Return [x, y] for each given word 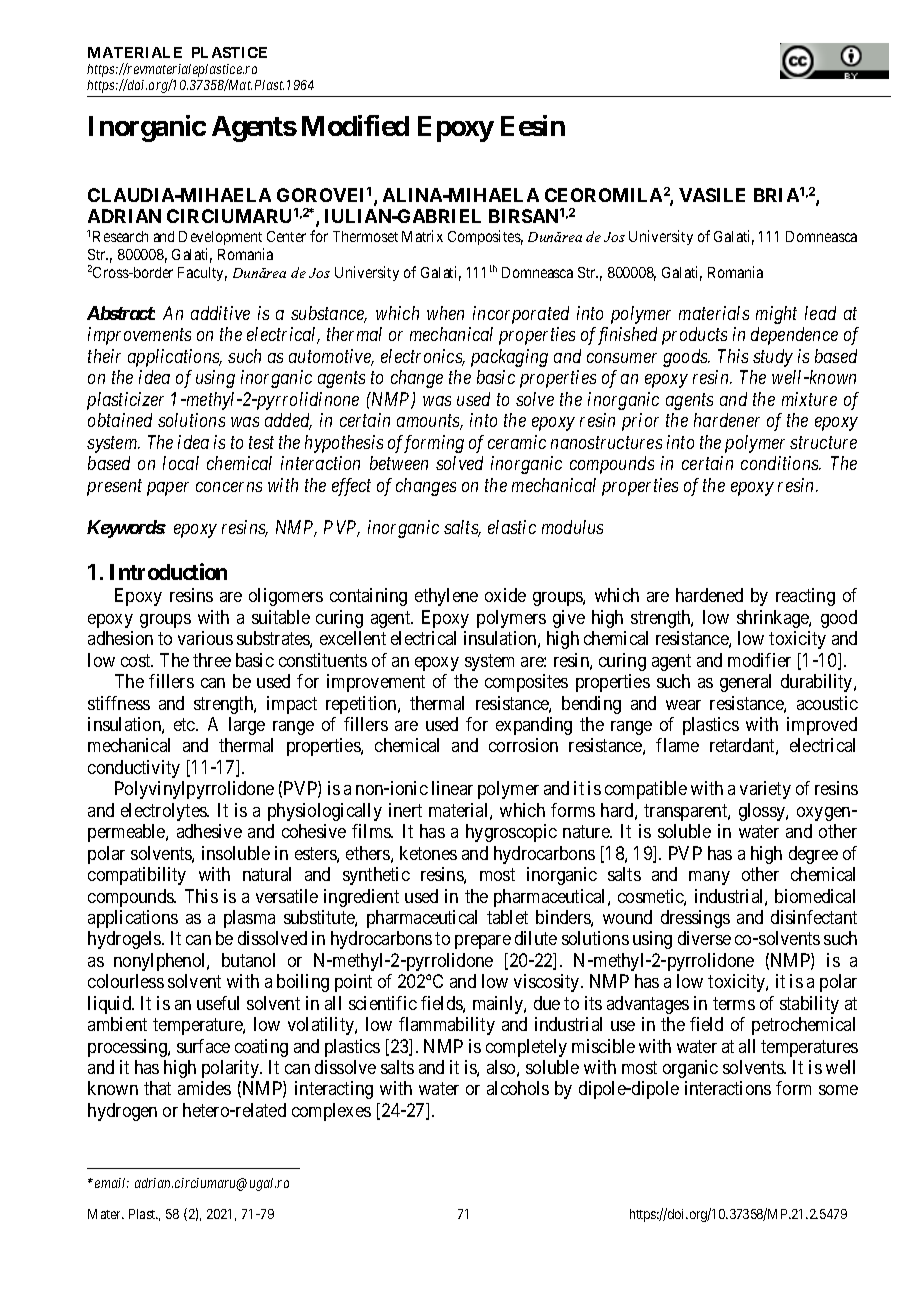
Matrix [422, 236]
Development [220, 238]
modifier [759, 660]
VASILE [712, 195]
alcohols [518, 1088]
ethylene [446, 597]
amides [204, 1088]
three [212, 660]
